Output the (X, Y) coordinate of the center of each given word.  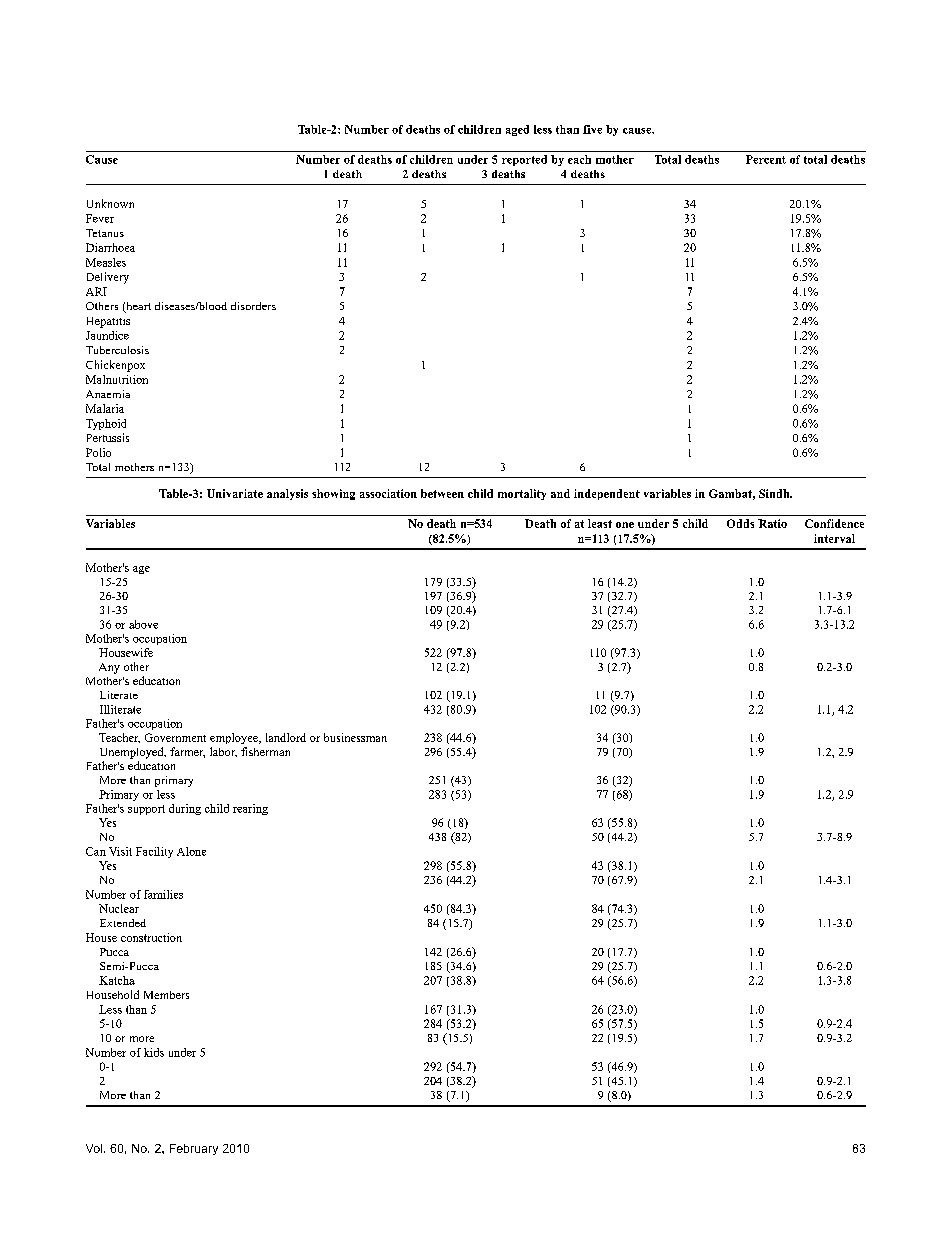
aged (517, 130)
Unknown (110, 203)
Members (166, 995)
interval (834, 538)
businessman (355, 737)
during (185, 809)
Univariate (235, 493)
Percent (766, 159)
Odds (740, 523)
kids (154, 1052)
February (194, 1149)
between (442, 493)
